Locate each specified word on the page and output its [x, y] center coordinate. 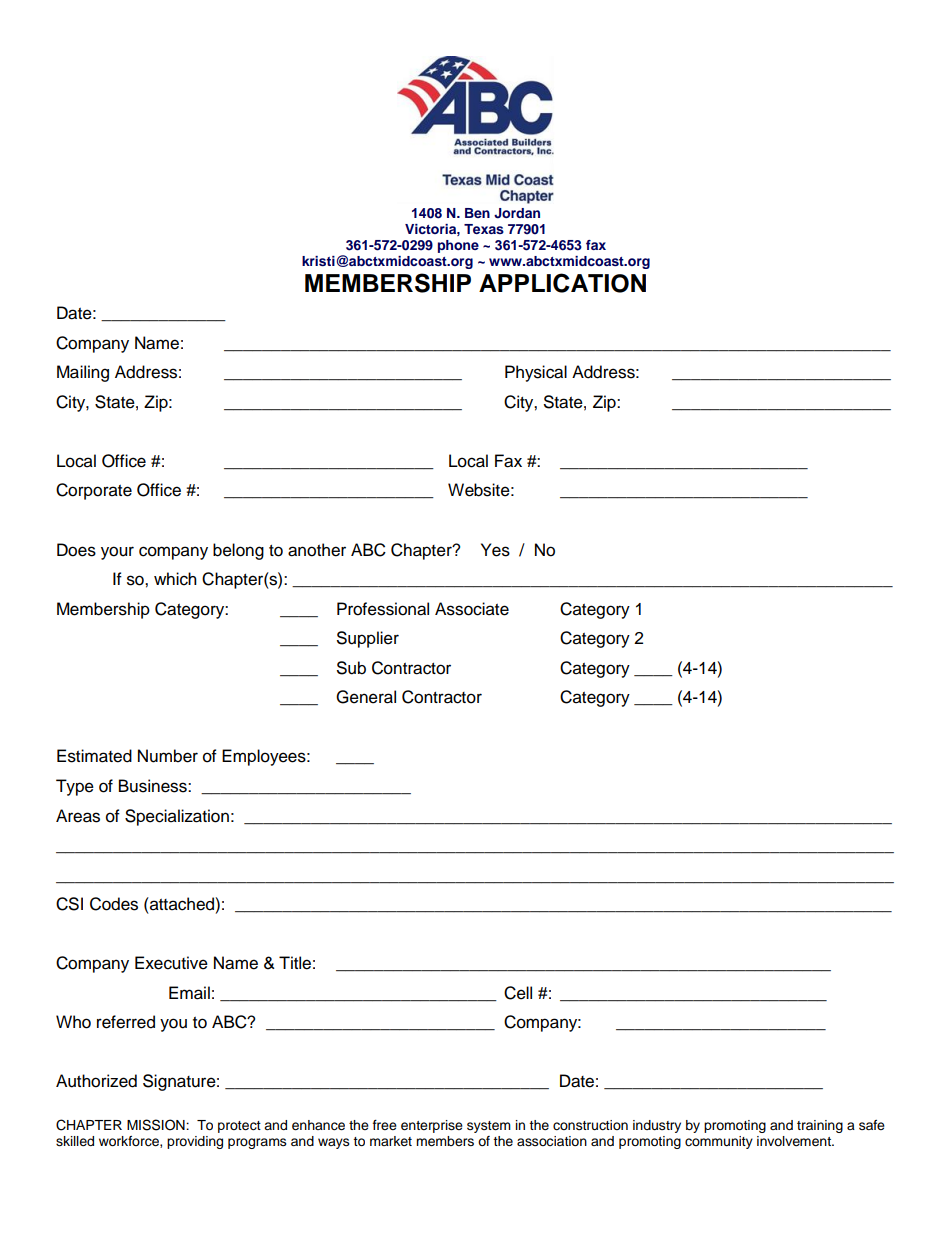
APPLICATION [562, 283]
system [489, 1127]
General [366, 697]
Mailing [83, 373]
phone [458, 246]
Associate [472, 609]
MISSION [157, 1125]
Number [168, 756]
